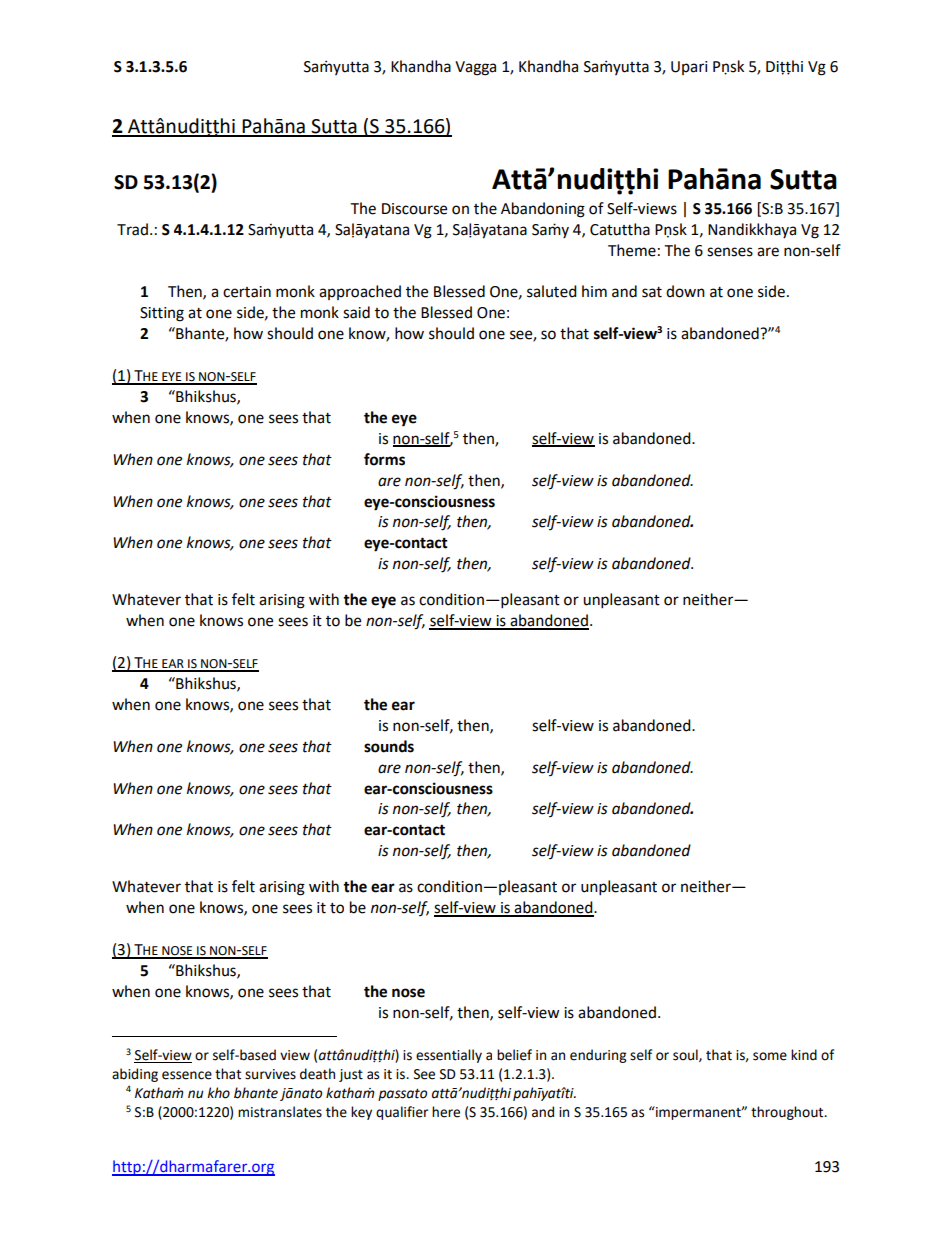 This screenshot has width=952, height=1233. Describe the element at coordinates (389, 746) in the screenshot. I see `sounds` at that location.
